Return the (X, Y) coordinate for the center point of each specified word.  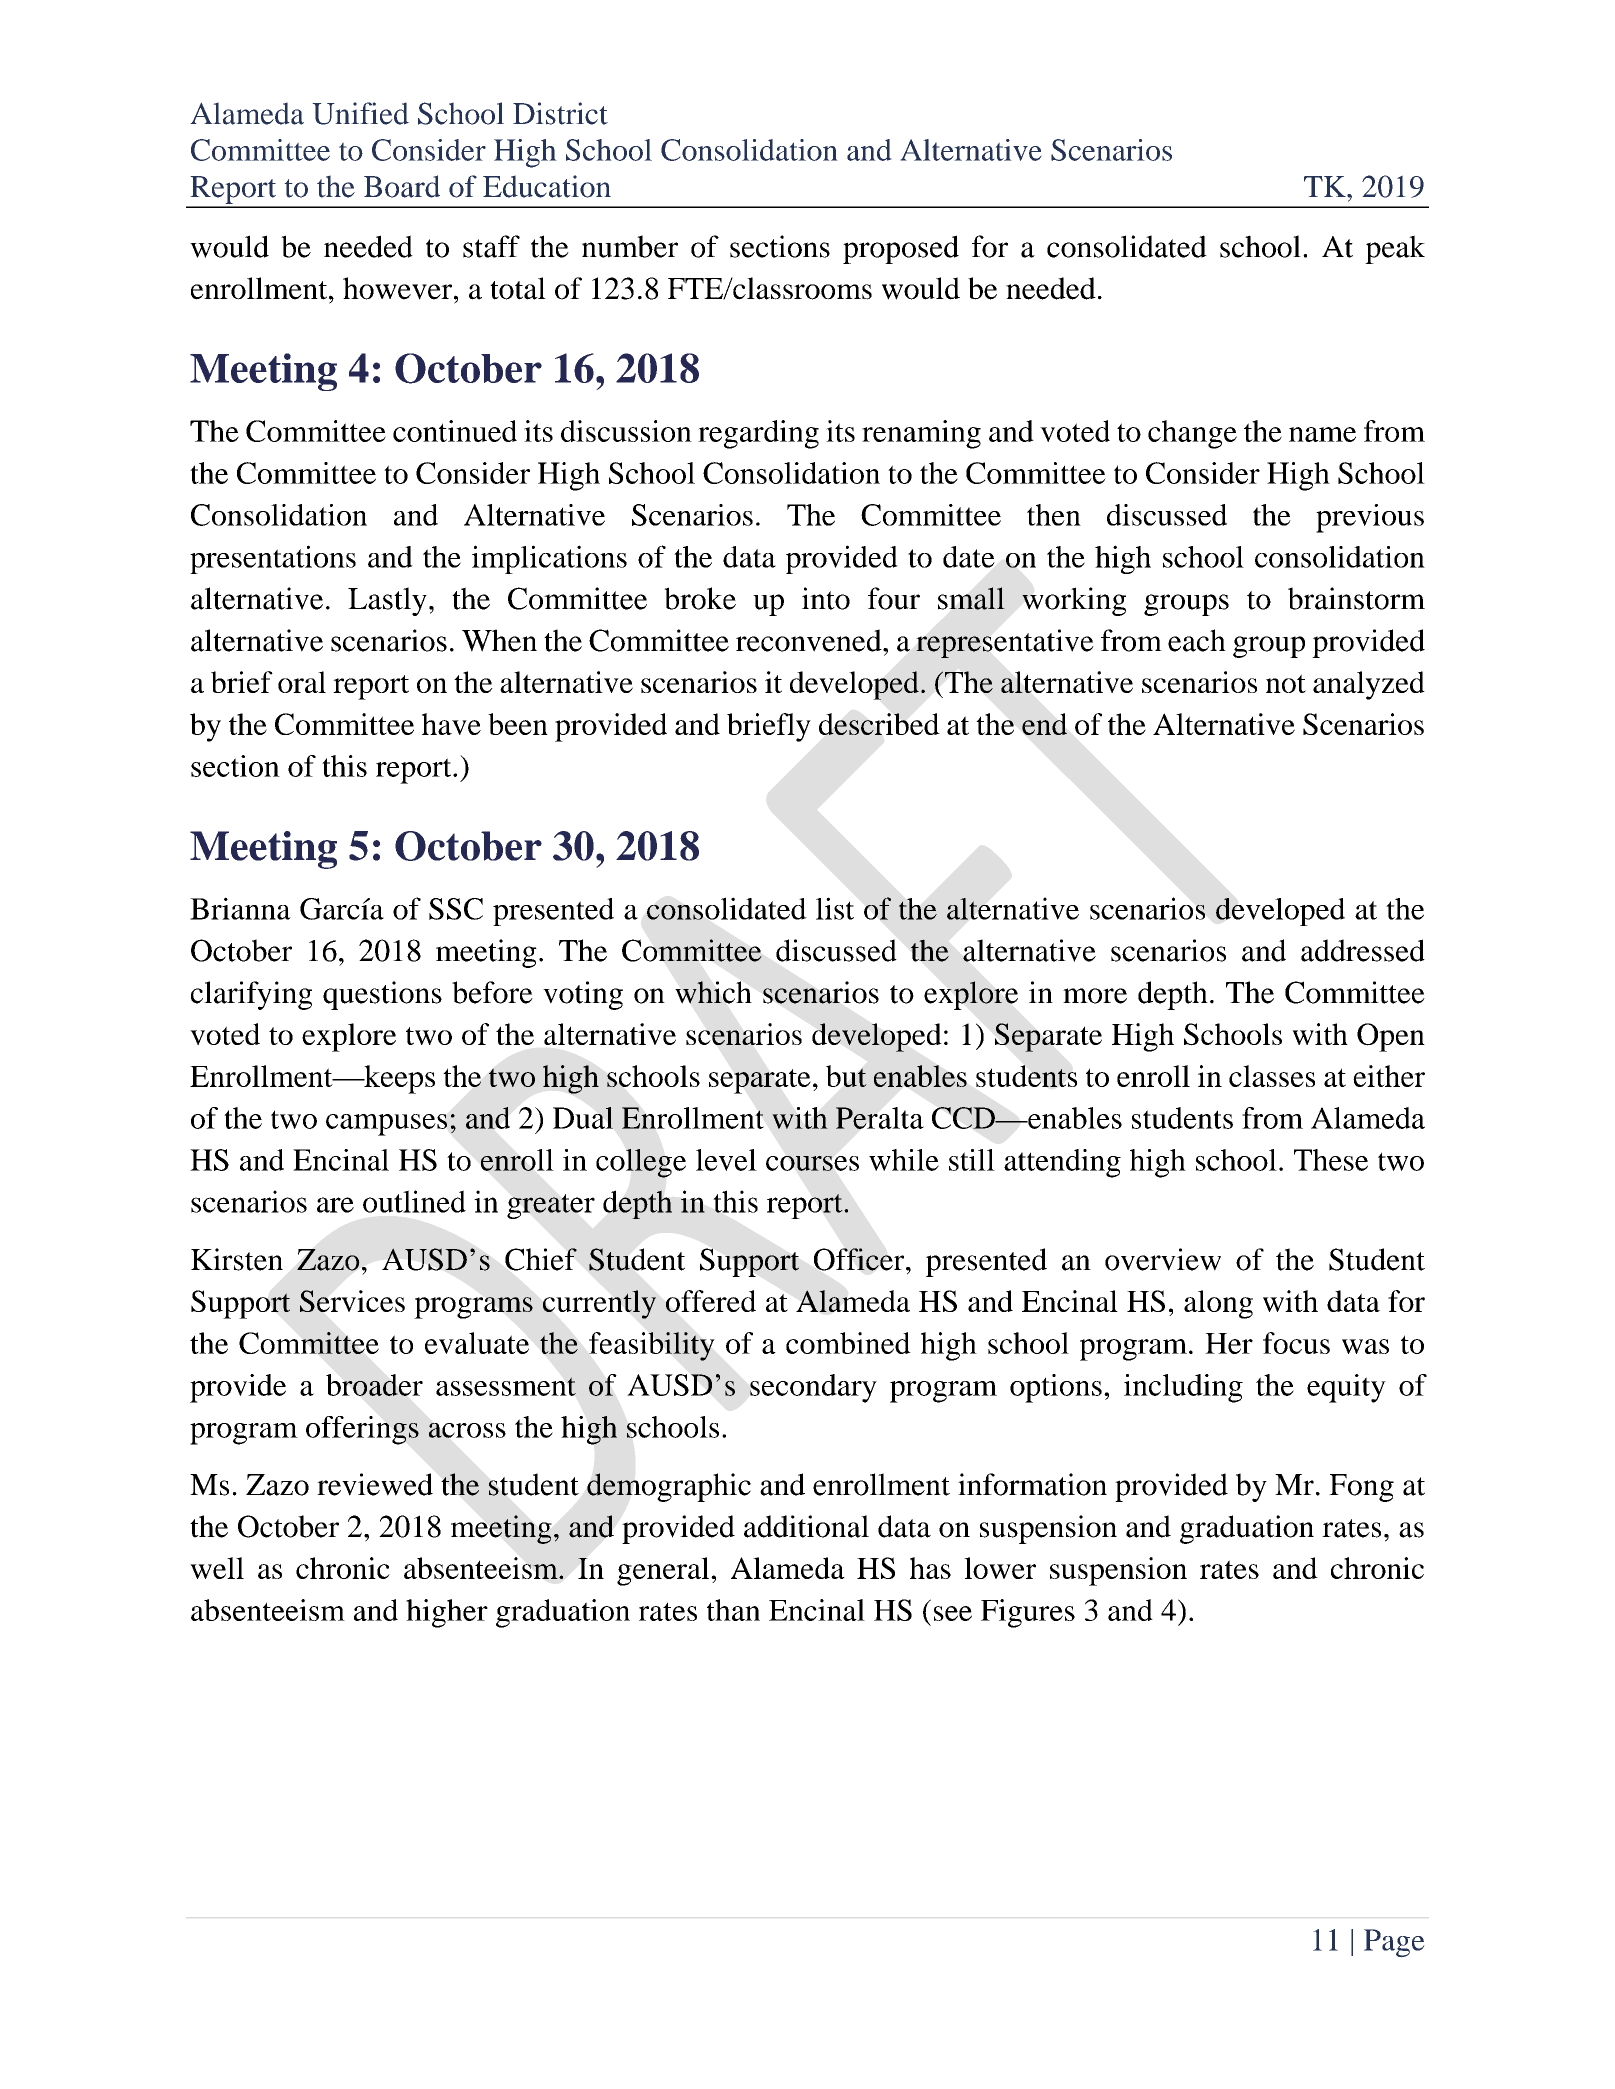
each (1197, 640)
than (733, 1610)
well (217, 1568)
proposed (901, 249)
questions (382, 995)
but (846, 1076)
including (1183, 1388)
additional (806, 1526)
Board (402, 186)
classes (1272, 1076)
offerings (362, 1430)
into (826, 598)
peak (1395, 249)
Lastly (387, 601)
